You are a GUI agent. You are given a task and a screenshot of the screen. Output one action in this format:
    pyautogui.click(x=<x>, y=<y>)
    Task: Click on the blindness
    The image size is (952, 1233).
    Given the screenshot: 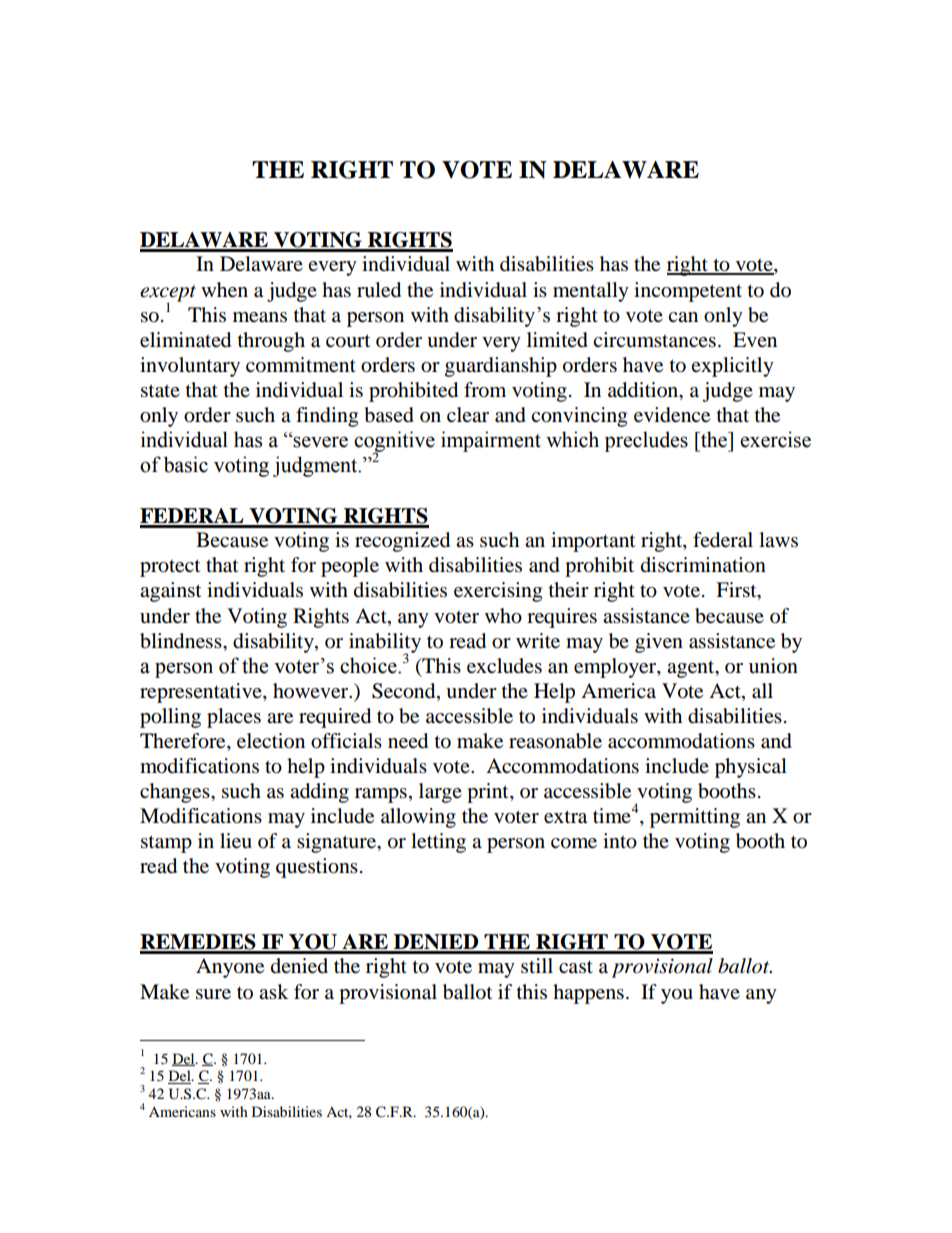 What is the action you would take?
    pyautogui.click(x=182, y=641)
